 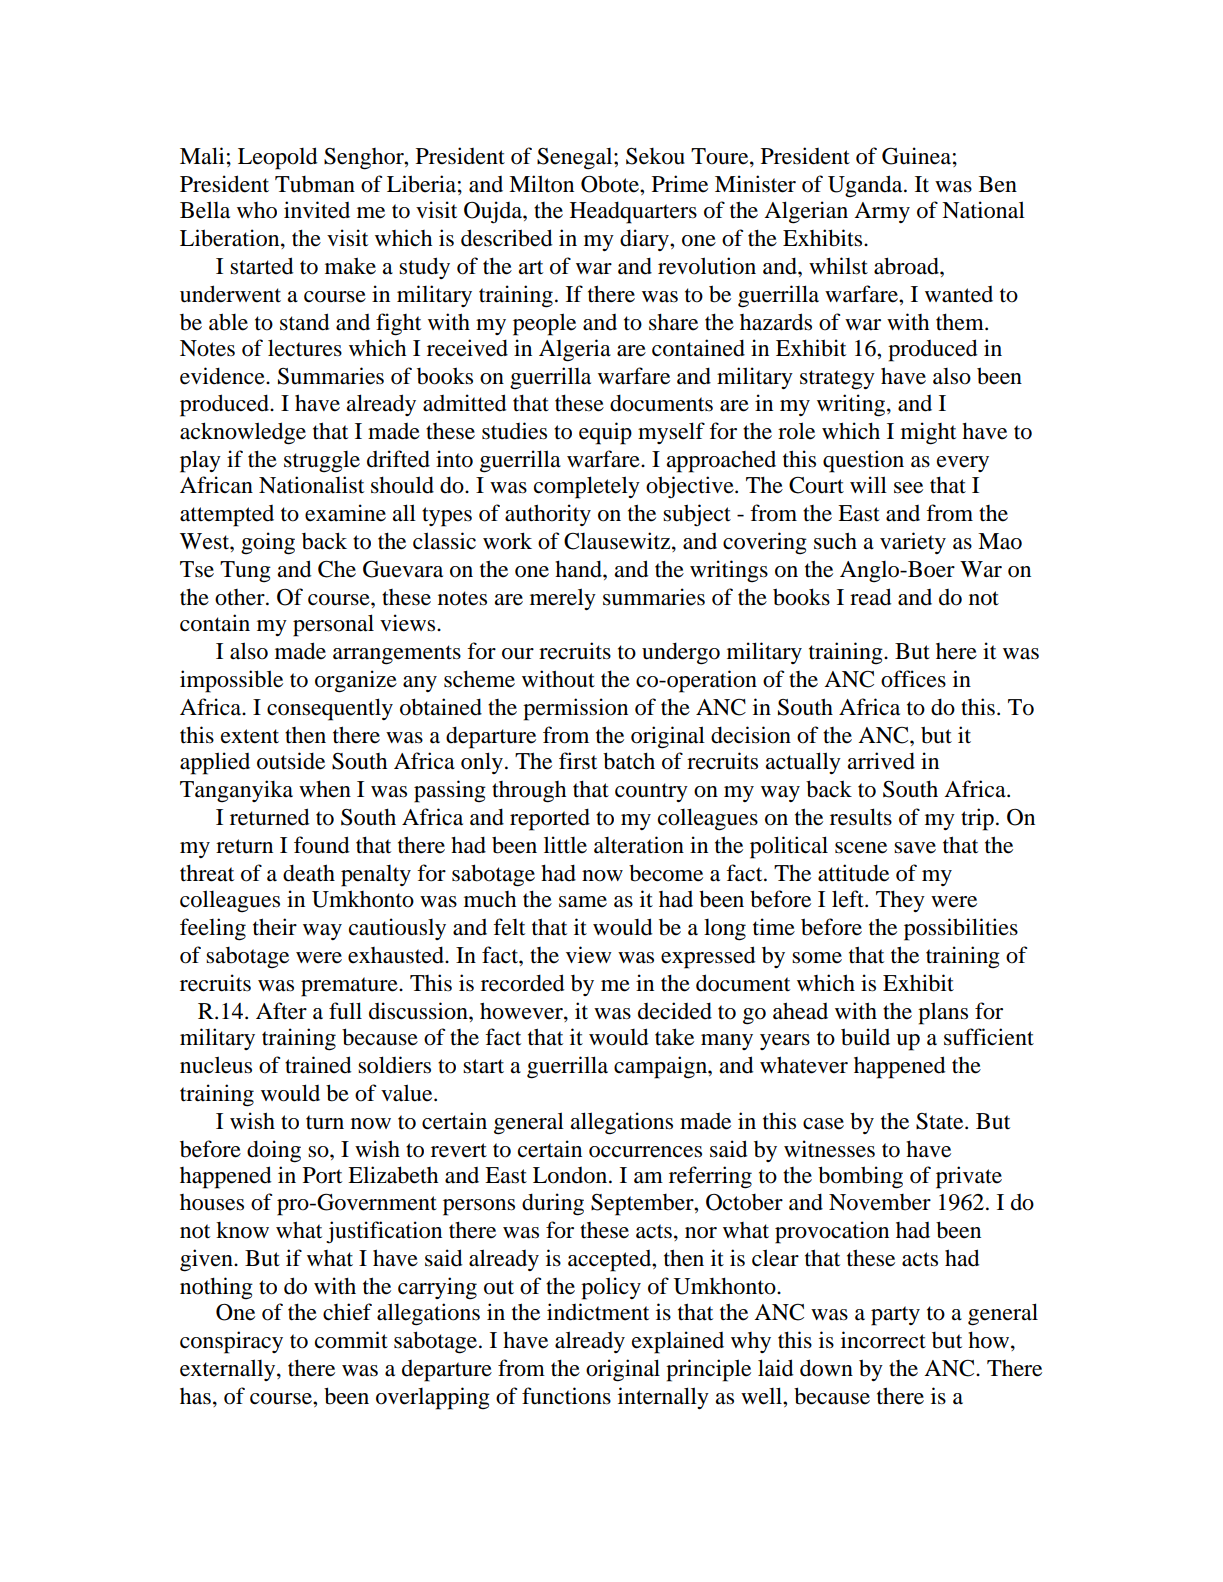 What do you see at coordinates (882, 212) in the screenshot?
I see `Army` at bounding box center [882, 212].
